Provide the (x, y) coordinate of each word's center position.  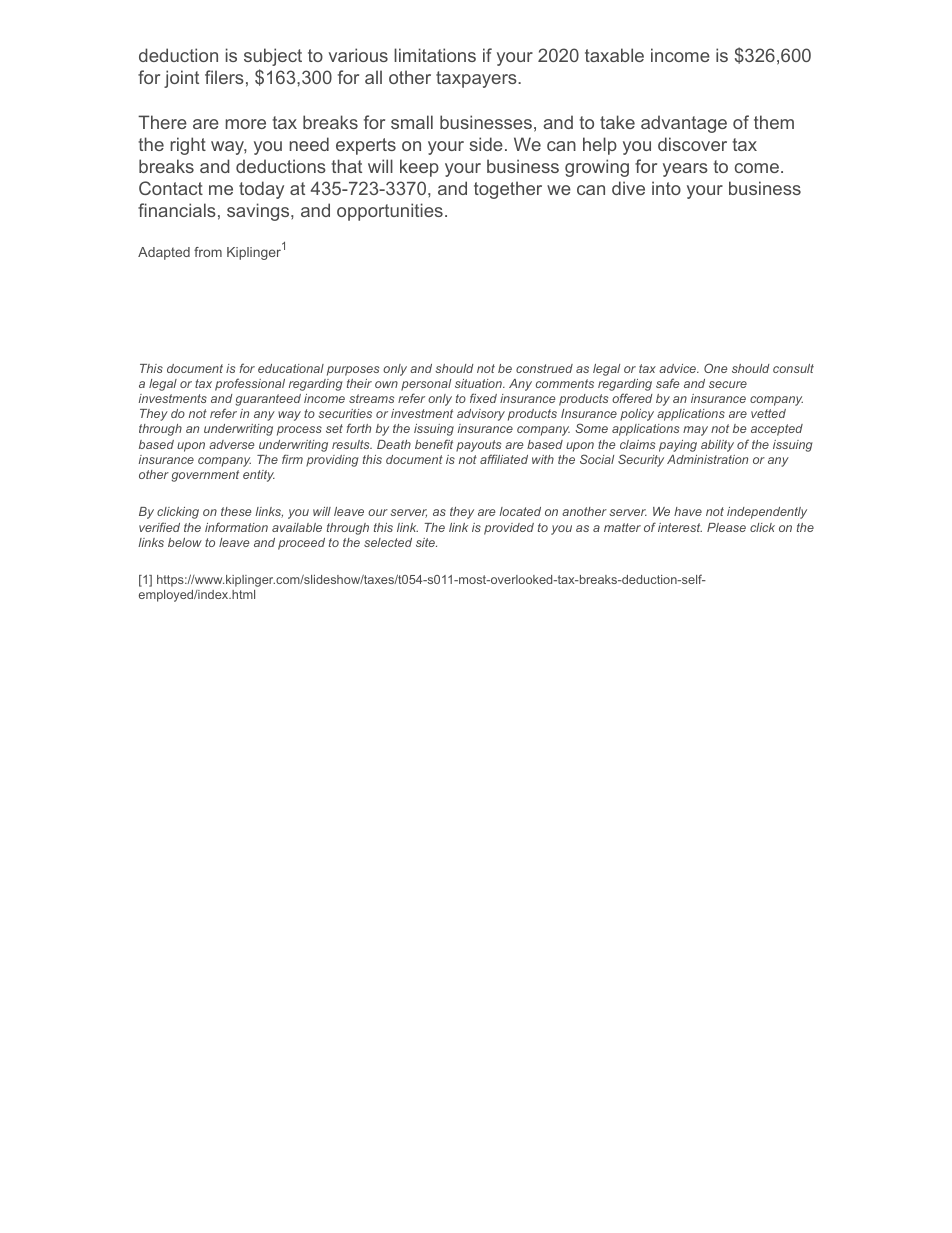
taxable (614, 55)
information (236, 527)
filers (224, 77)
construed (544, 368)
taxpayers (477, 79)
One (715, 368)
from (208, 252)
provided (509, 529)
